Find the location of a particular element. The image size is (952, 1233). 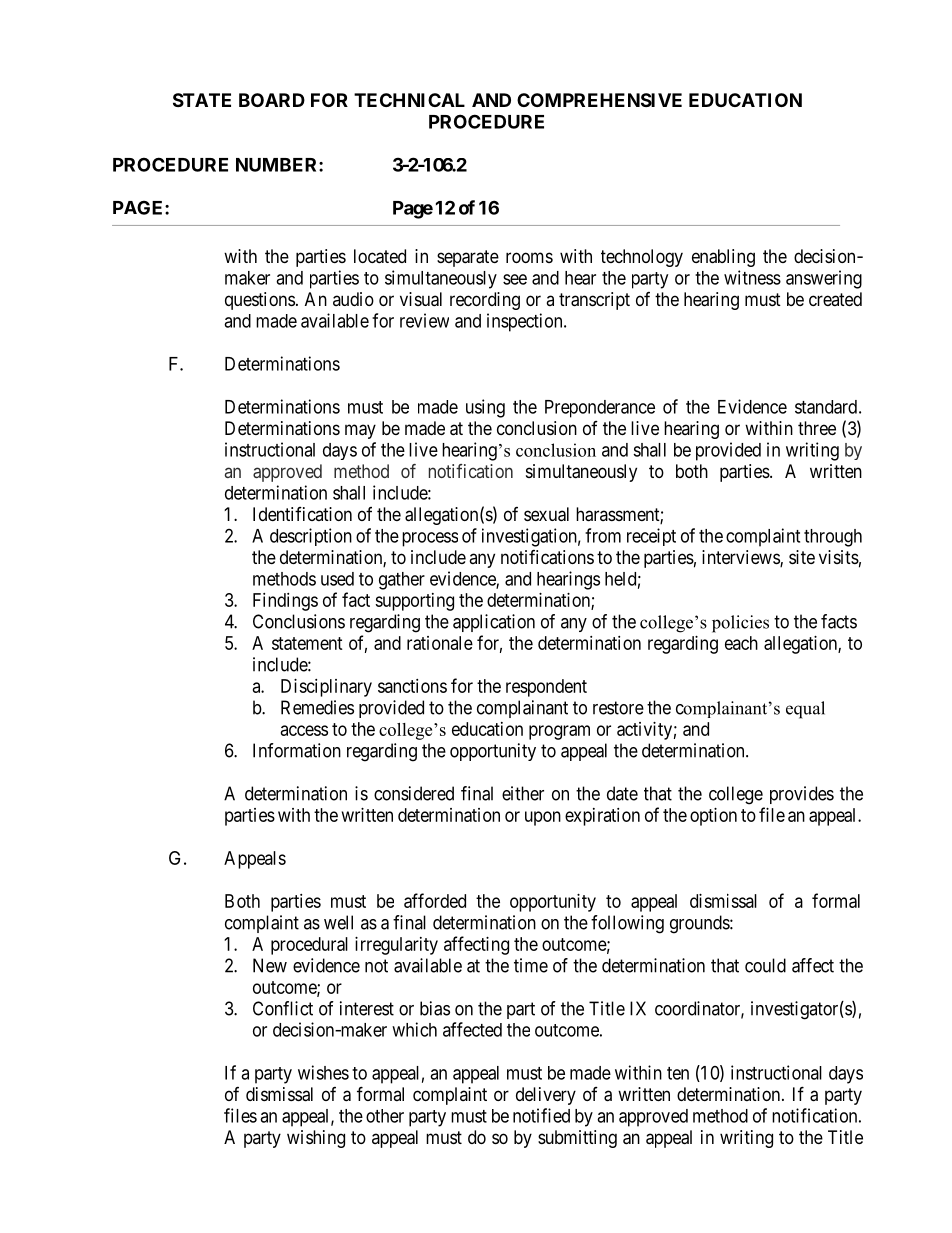

policies is located at coordinates (740, 624).
